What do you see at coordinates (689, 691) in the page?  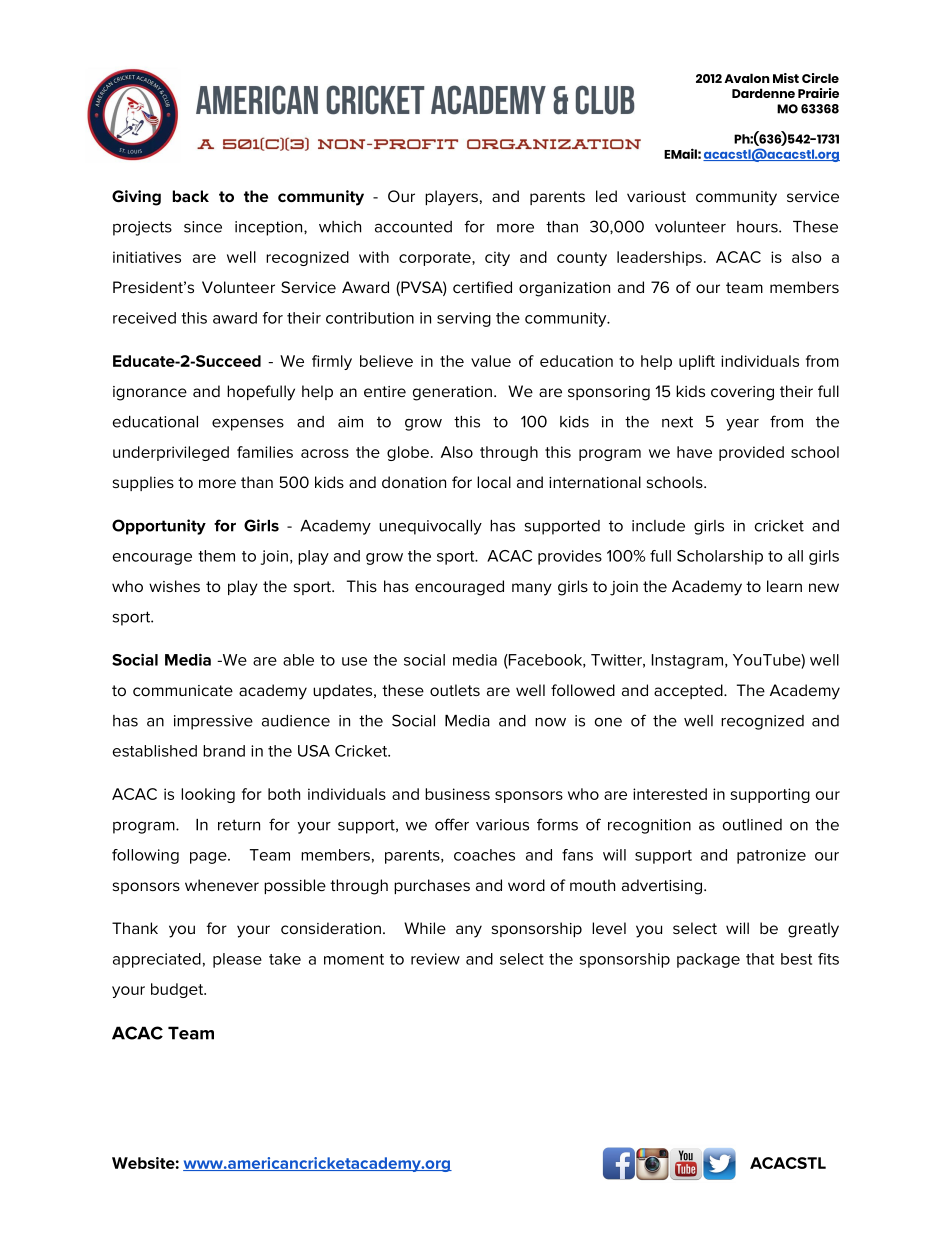 I see `accepted` at bounding box center [689, 691].
